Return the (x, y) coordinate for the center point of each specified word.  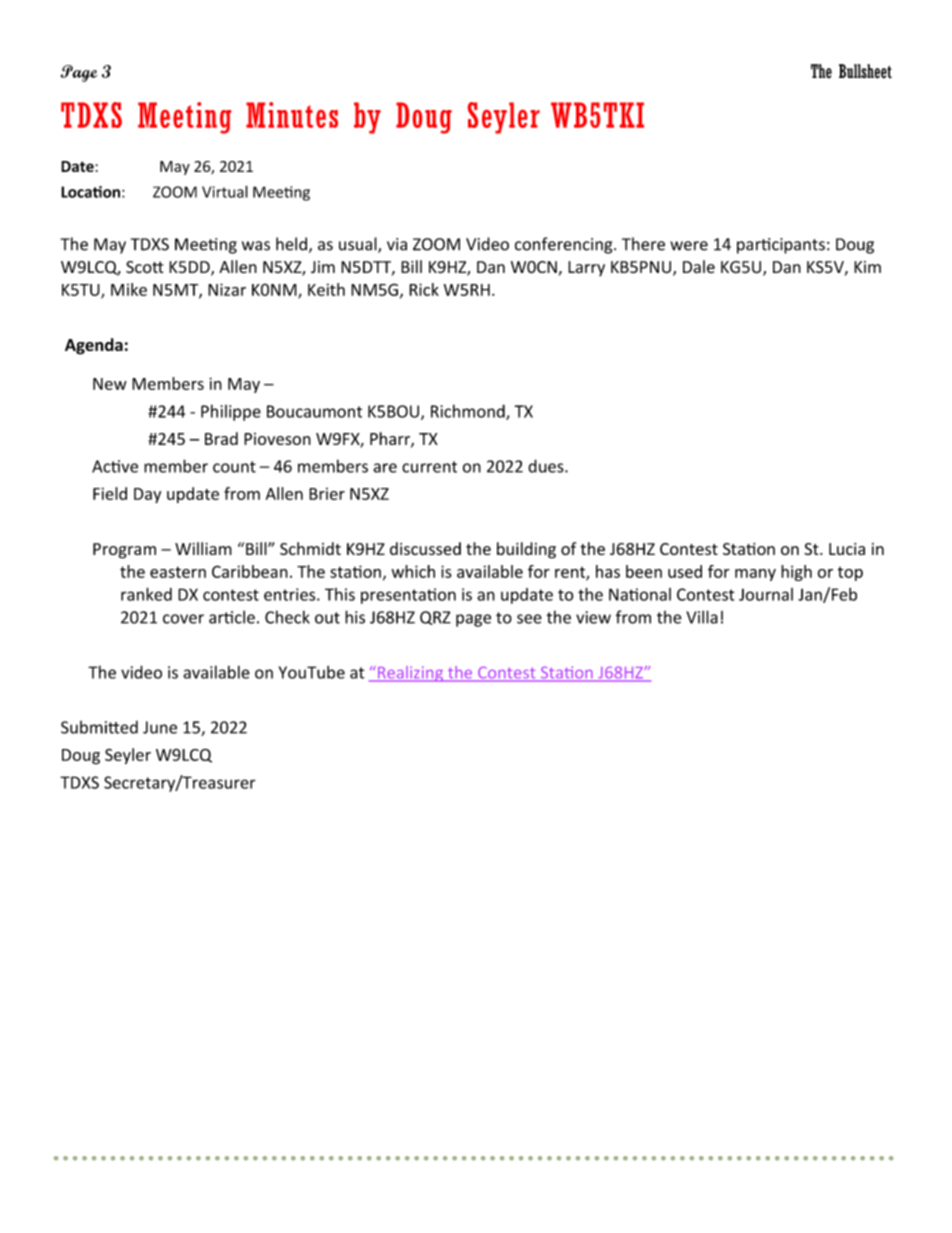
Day (147, 495)
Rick (424, 289)
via (397, 244)
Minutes (292, 115)
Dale (699, 267)
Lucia (847, 549)
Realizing (410, 674)
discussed (425, 548)
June (160, 727)
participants (781, 246)
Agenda (94, 346)
